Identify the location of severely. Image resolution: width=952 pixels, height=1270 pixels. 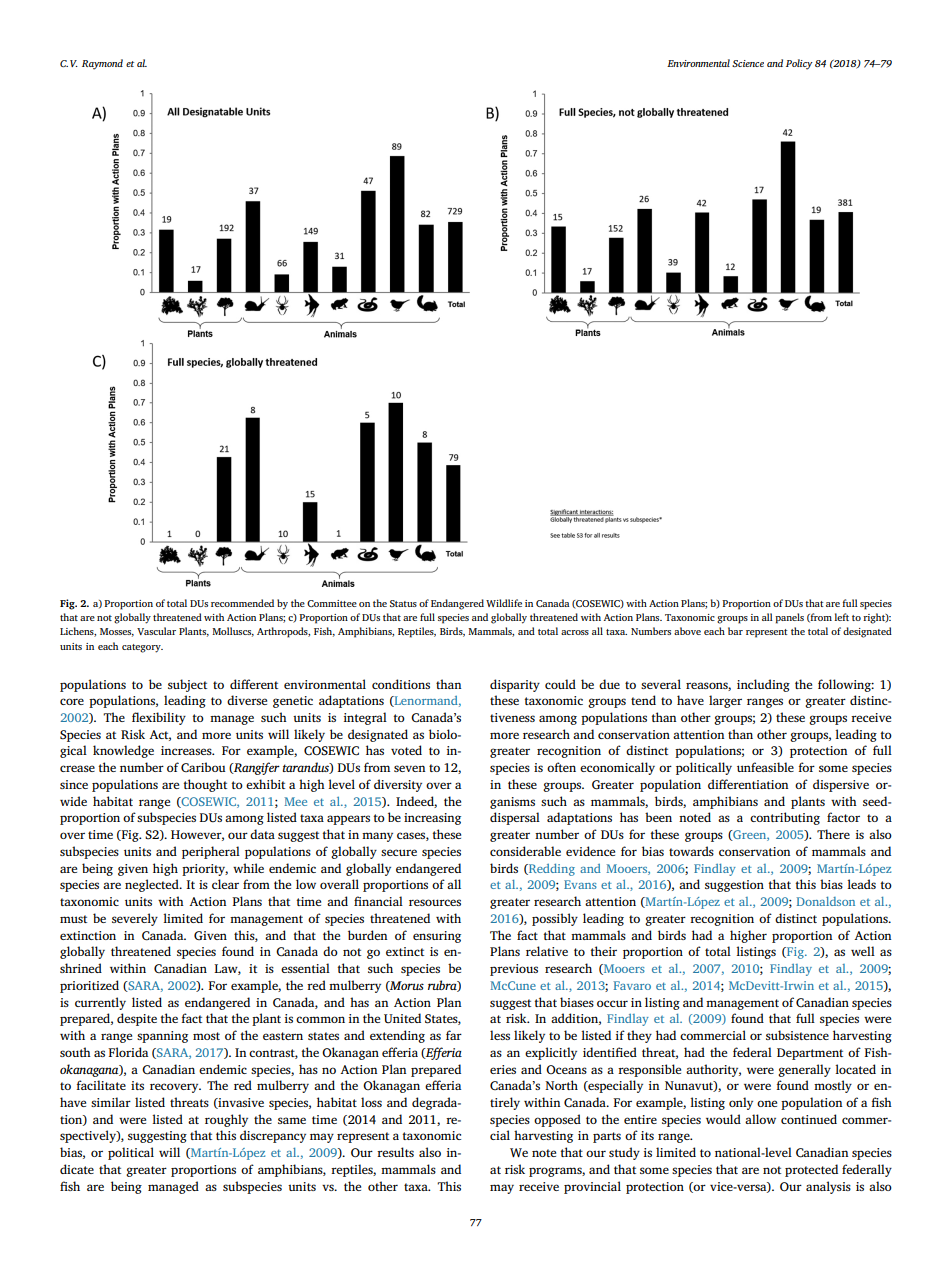
(135, 919).
